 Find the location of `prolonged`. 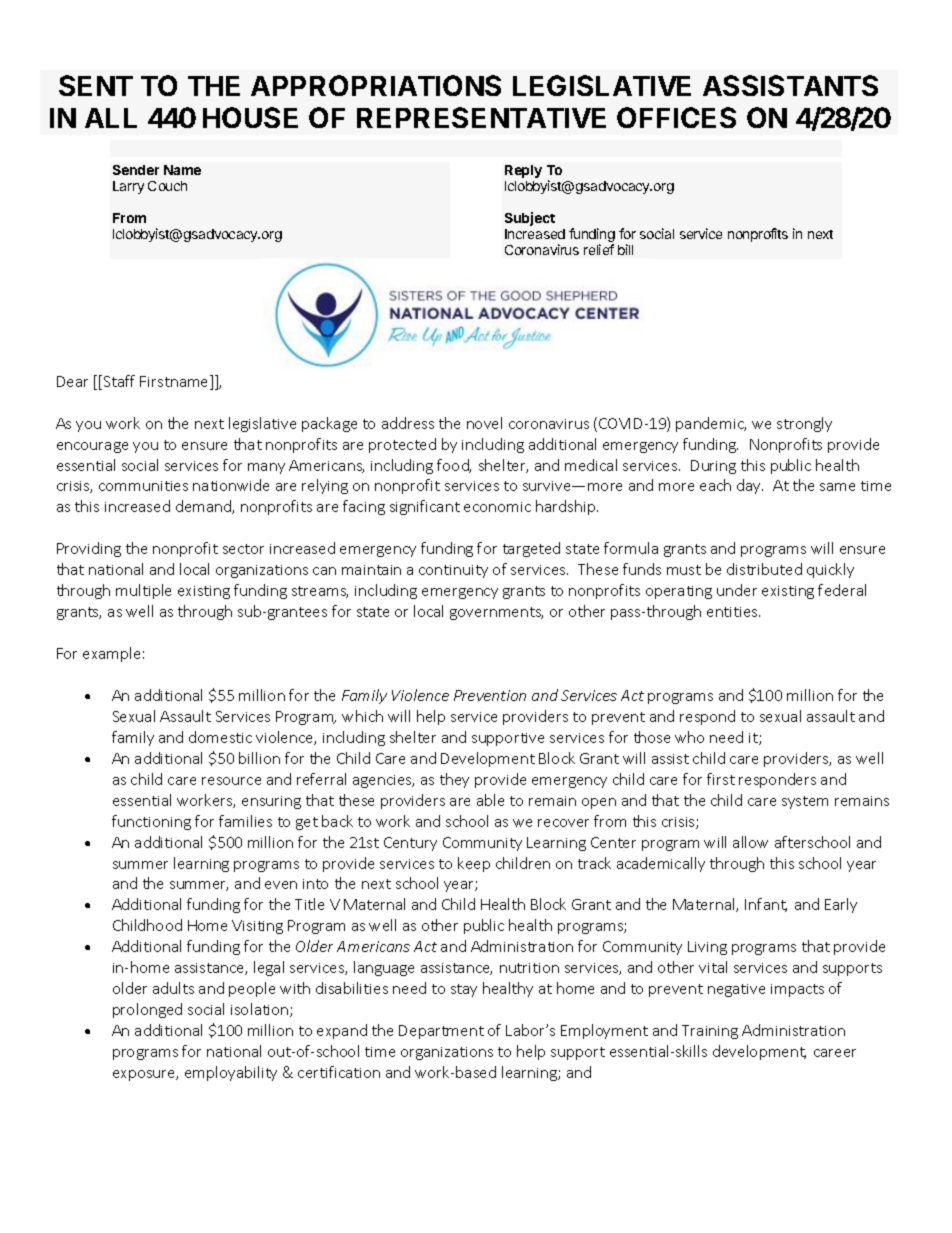

prolonged is located at coordinates (147, 1010).
